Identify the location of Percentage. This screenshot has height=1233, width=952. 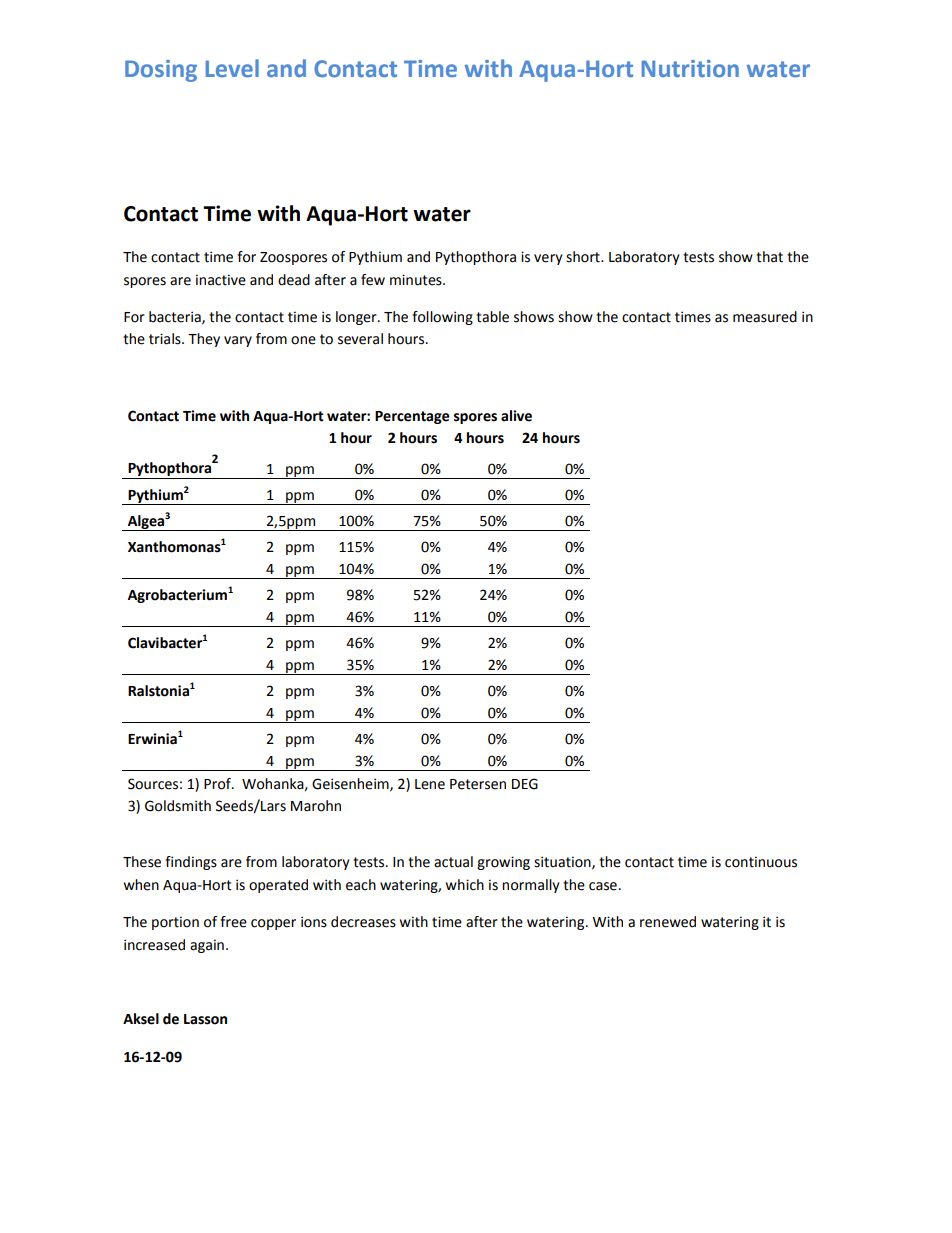
(412, 417).
